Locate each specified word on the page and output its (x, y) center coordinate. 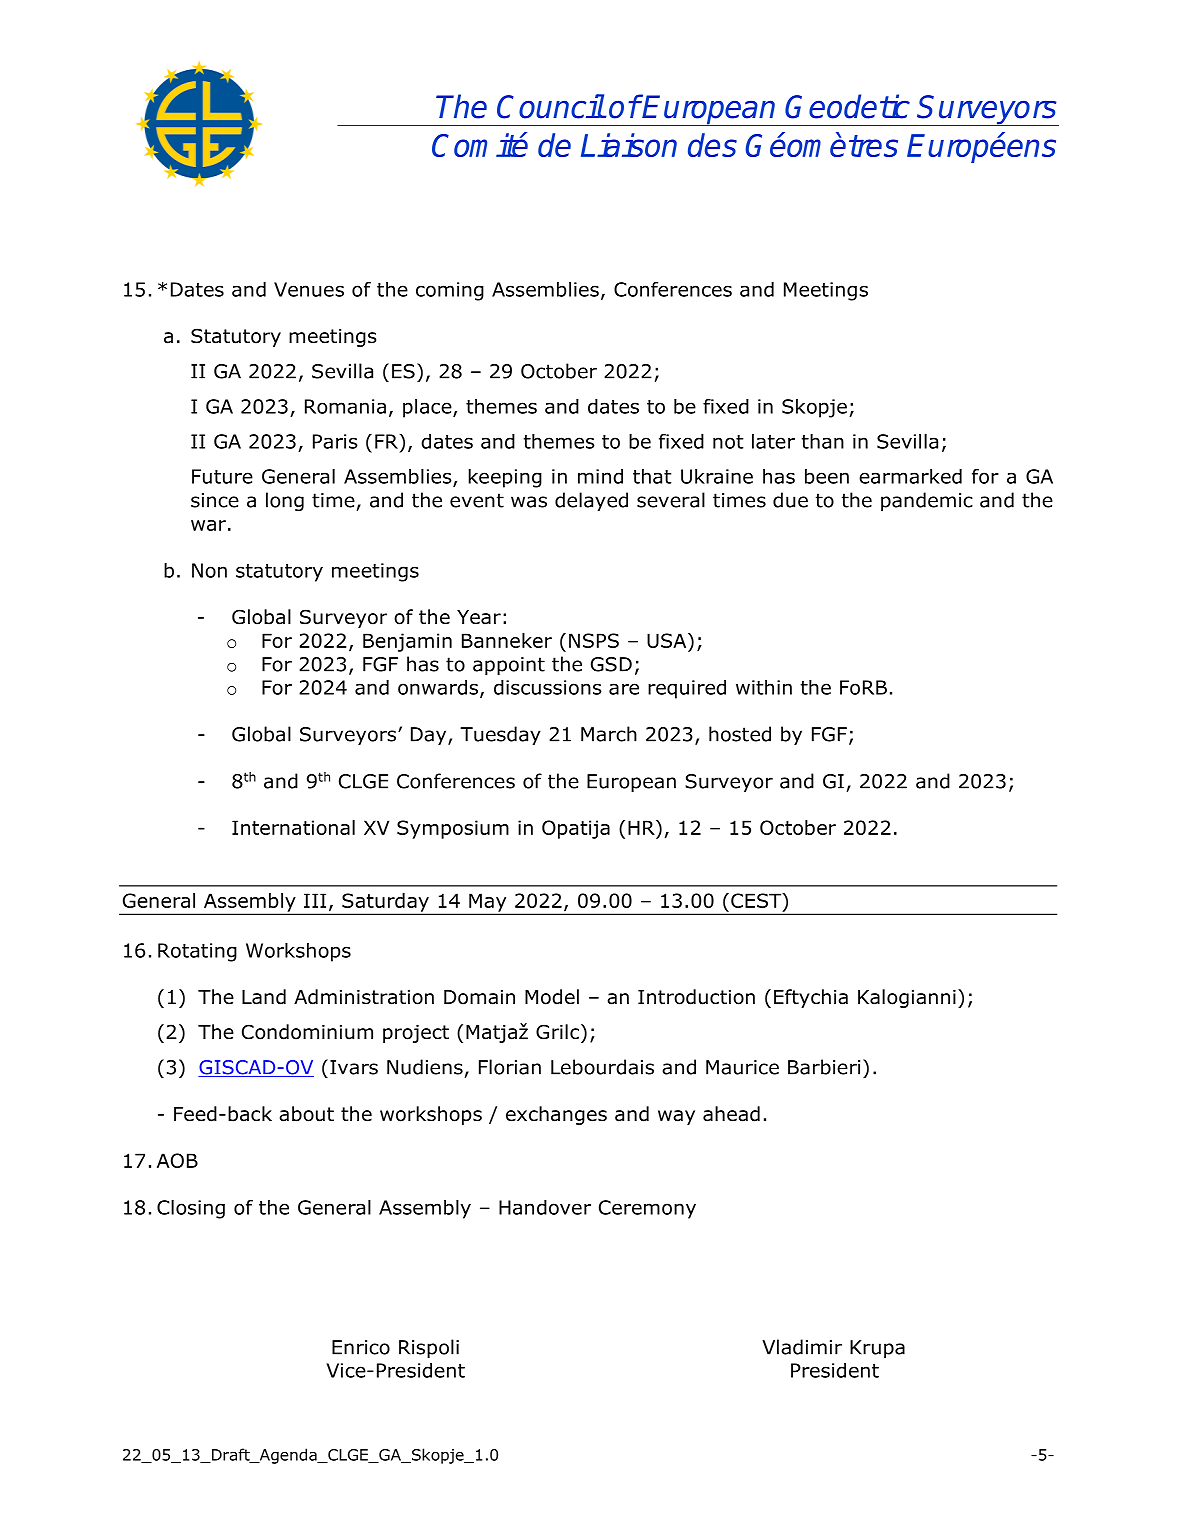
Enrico (361, 1347)
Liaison (629, 145)
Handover (545, 1207)
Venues (309, 289)
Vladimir (802, 1347)
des (712, 145)
